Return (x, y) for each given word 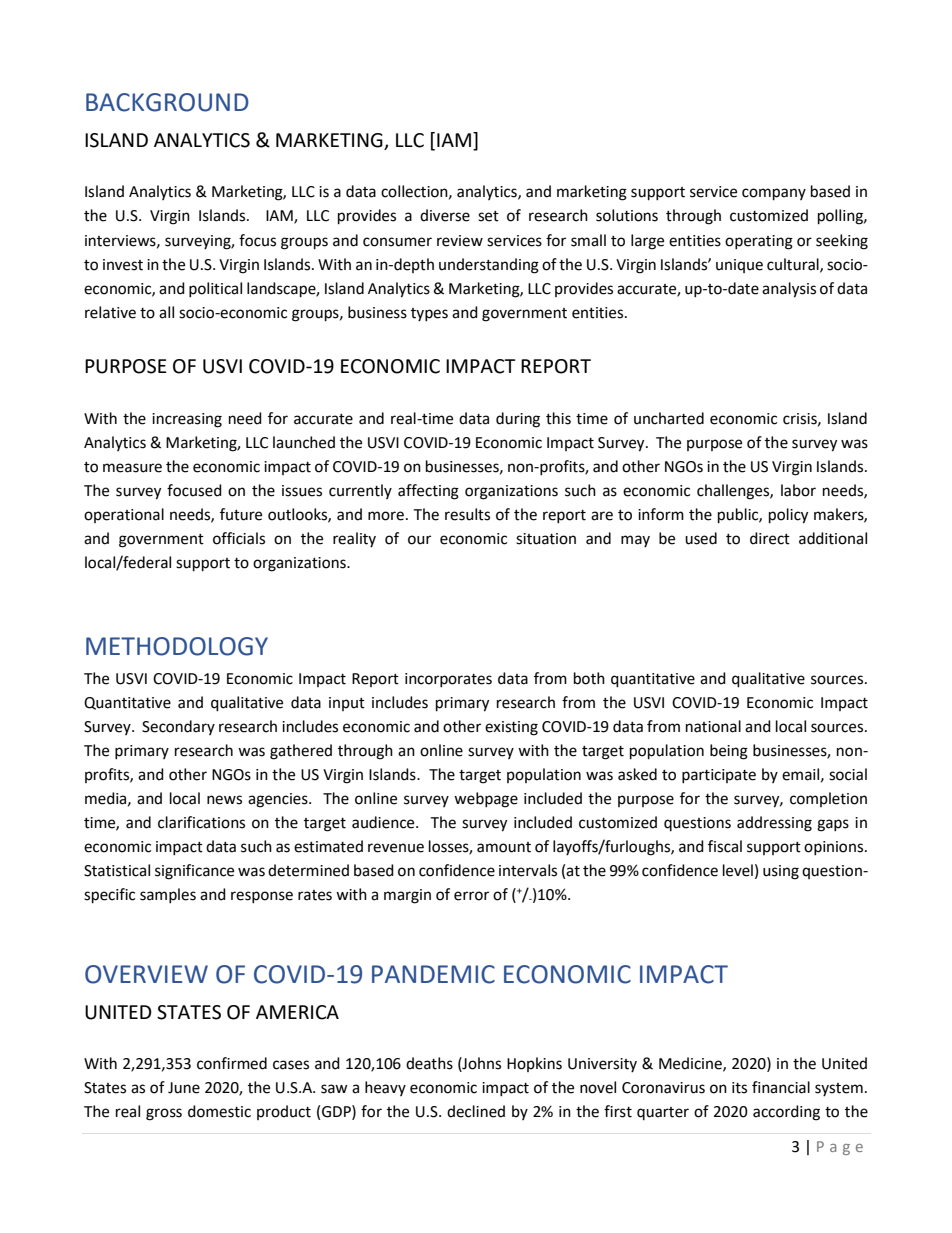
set (488, 216)
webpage (486, 800)
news (224, 800)
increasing (187, 420)
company (774, 194)
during (518, 420)
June (184, 1088)
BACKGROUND (167, 102)
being (729, 752)
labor (798, 490)
